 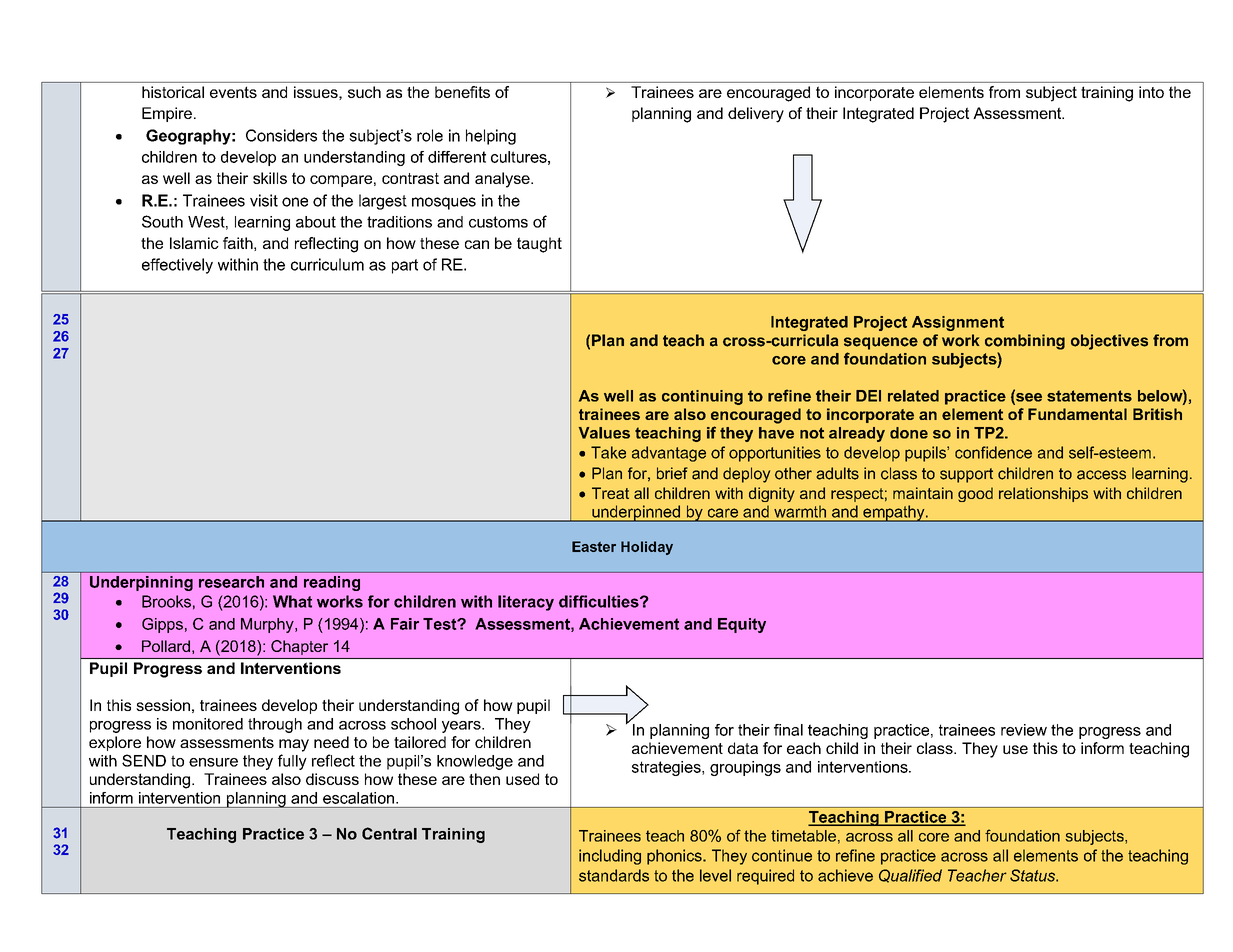 What do you see at coordinates (231, 582) in the screenshot?
I see `research` at bounding box center [231, 582].
